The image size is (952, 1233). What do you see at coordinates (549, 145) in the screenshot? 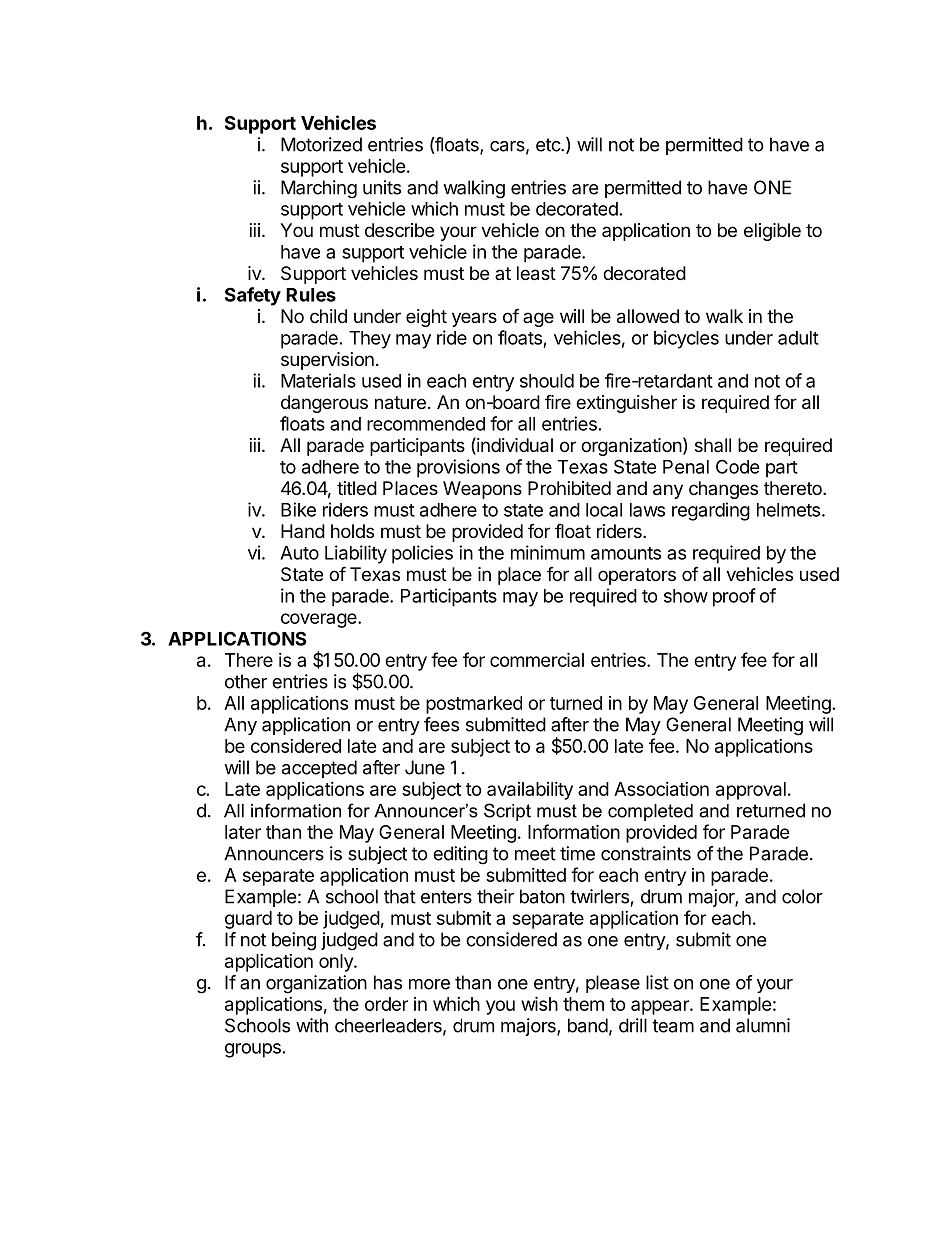
I see `etc` at bounding box center [549, 145].
